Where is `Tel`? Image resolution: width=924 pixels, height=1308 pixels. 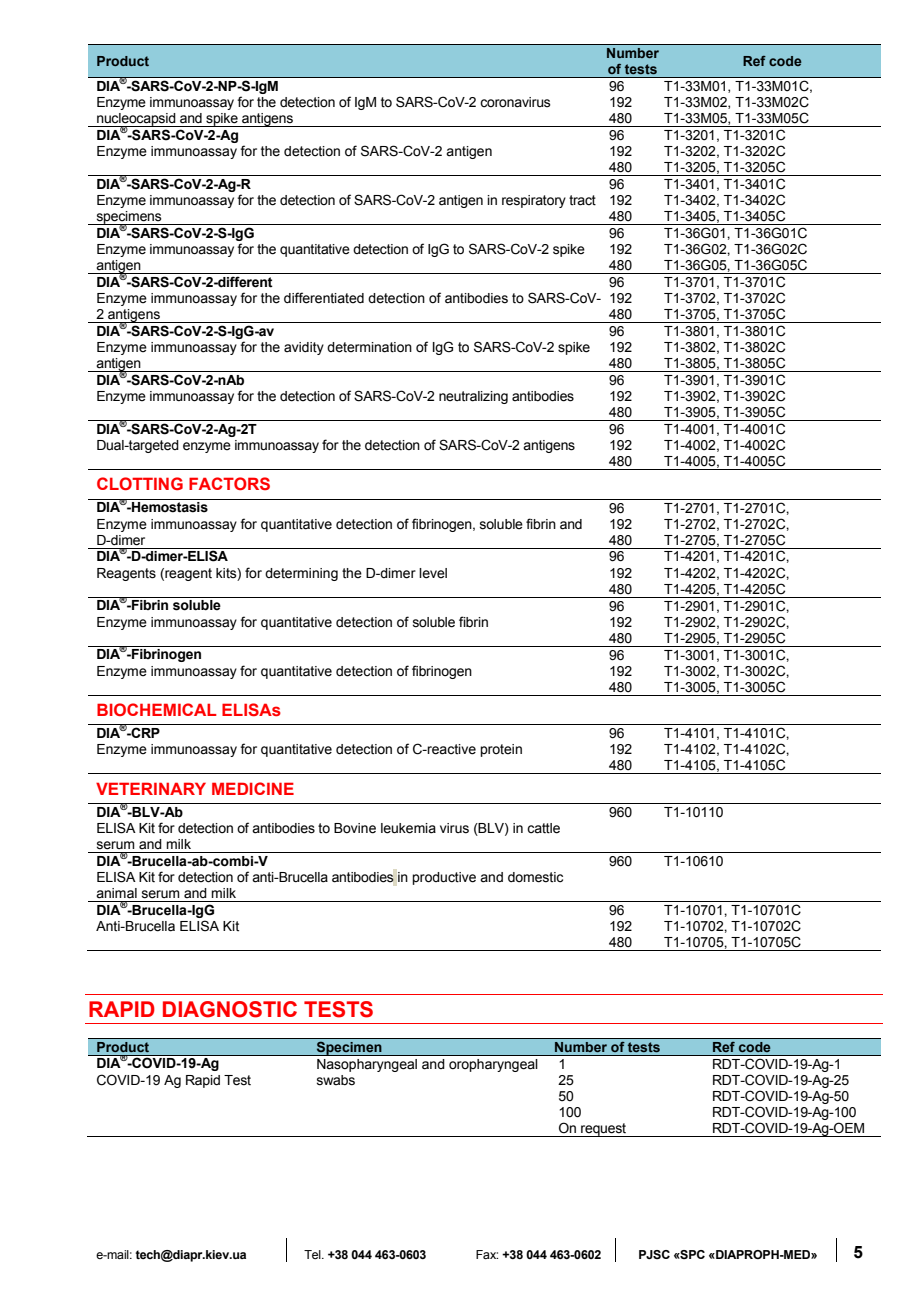
Tel is located at coordinates (313, 1254).
